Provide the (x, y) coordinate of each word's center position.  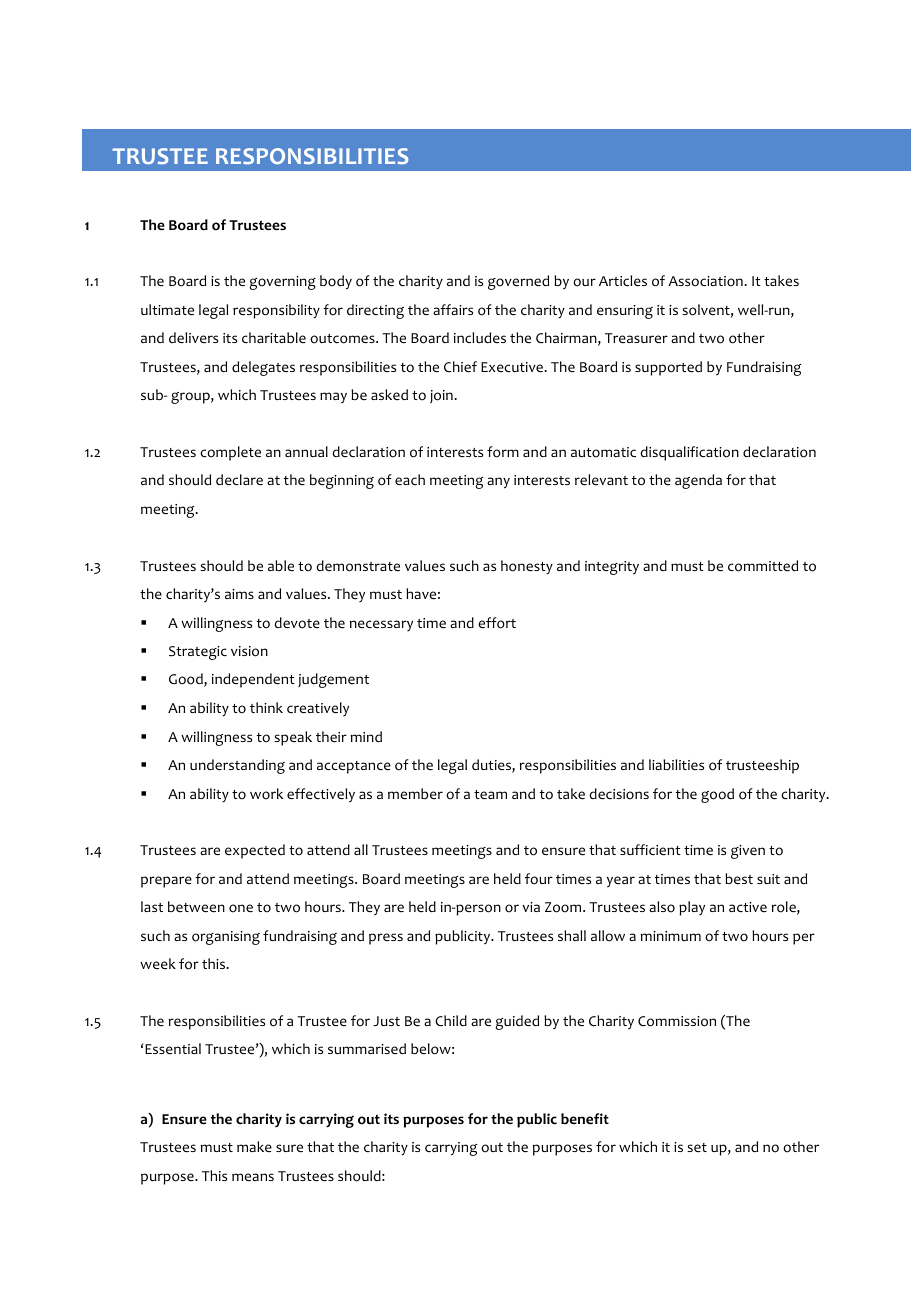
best (739, 878)
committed (763, 566)
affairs (453, 309)
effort (497, 623)
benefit (585, 1119)
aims (239, 594)
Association (705, 281)
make (254, 1146)
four (539, 879)
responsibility (276, 311)
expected (255, 851)
